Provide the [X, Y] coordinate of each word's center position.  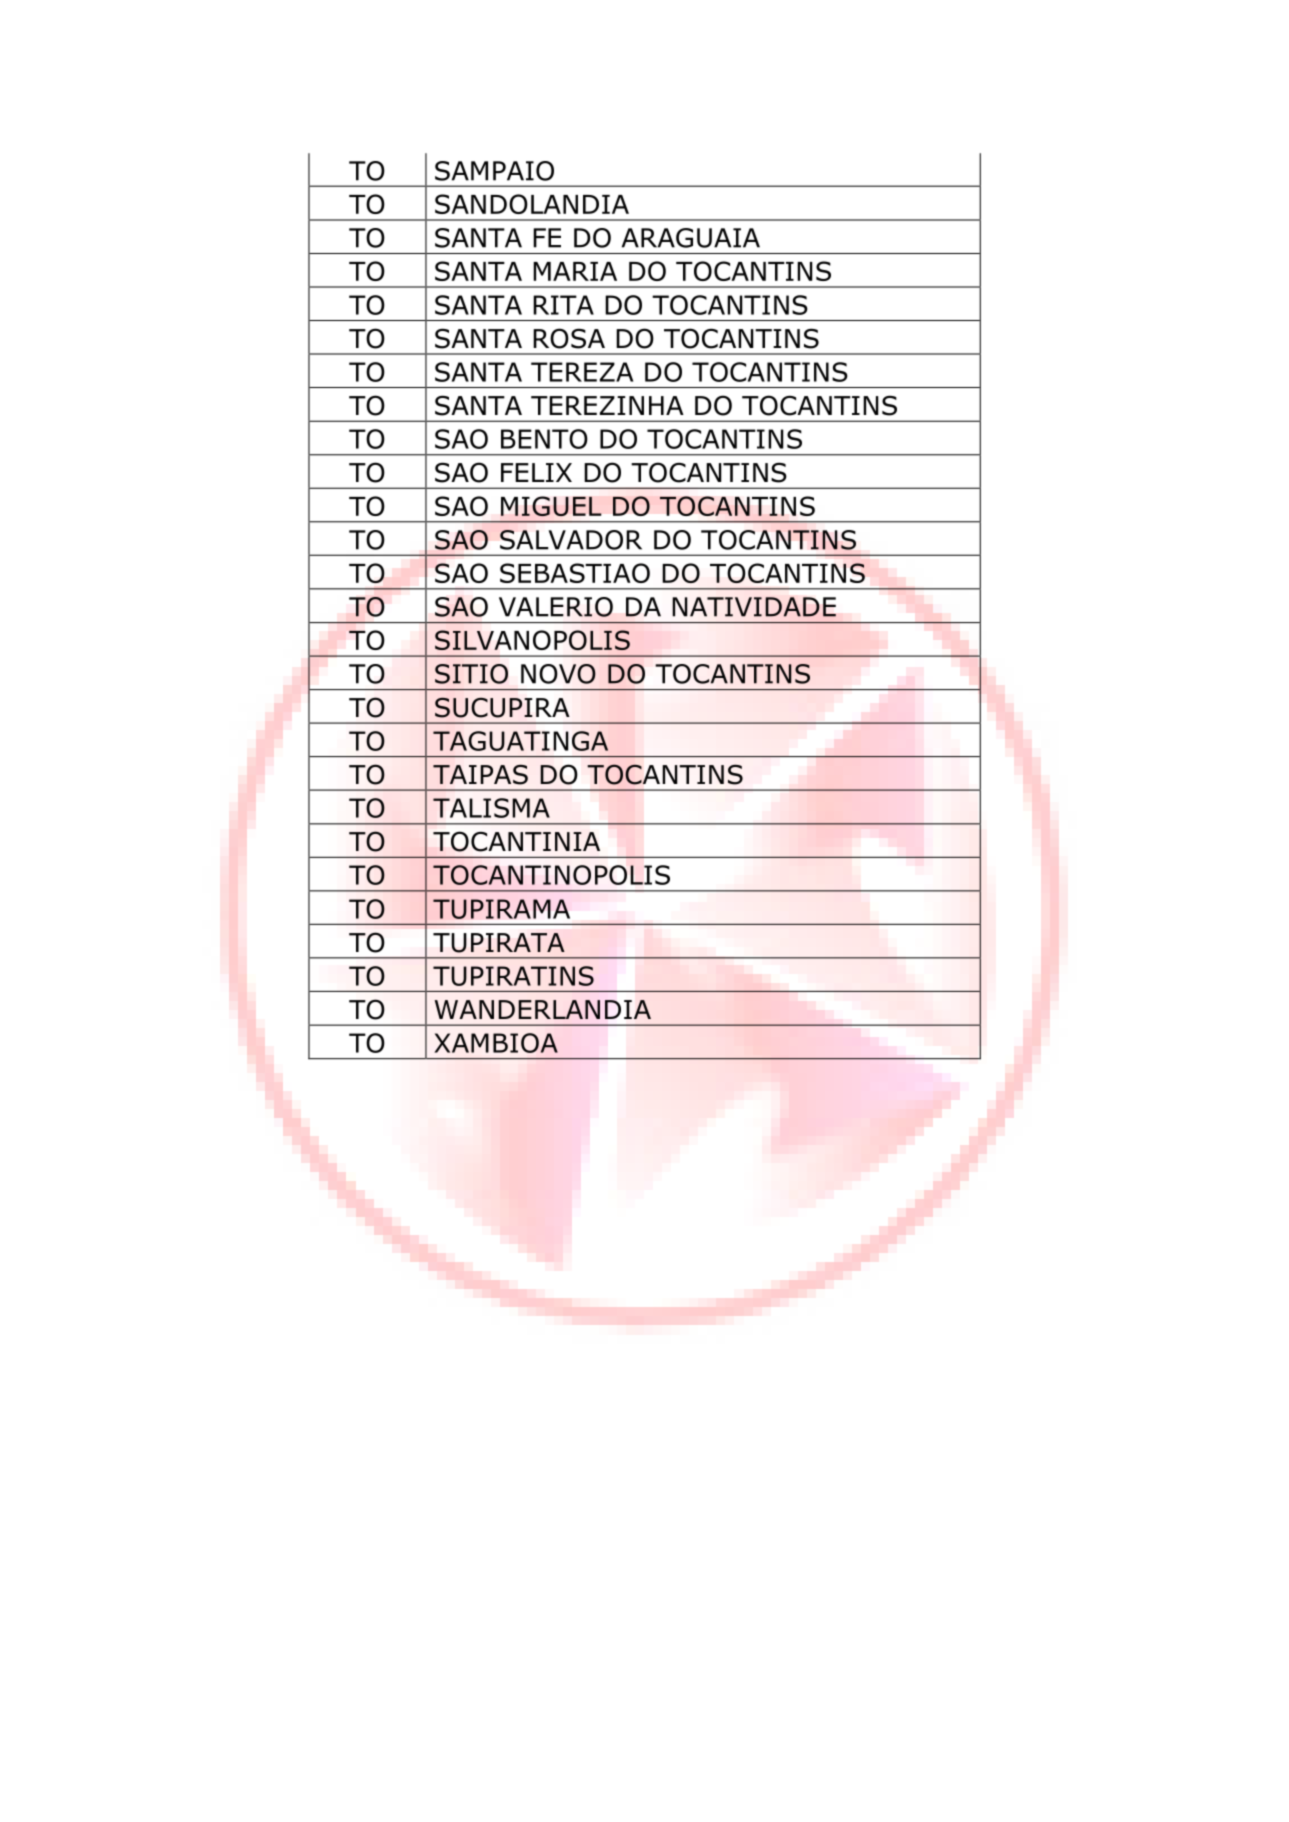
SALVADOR [571, 540]
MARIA [575, 271]
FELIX [536, 472]
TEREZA [582, 372]
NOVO [558, 674]
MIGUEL [551, 506]
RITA [563, 305]
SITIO [471, 674]
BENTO [544, 439]
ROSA [569, 338]
